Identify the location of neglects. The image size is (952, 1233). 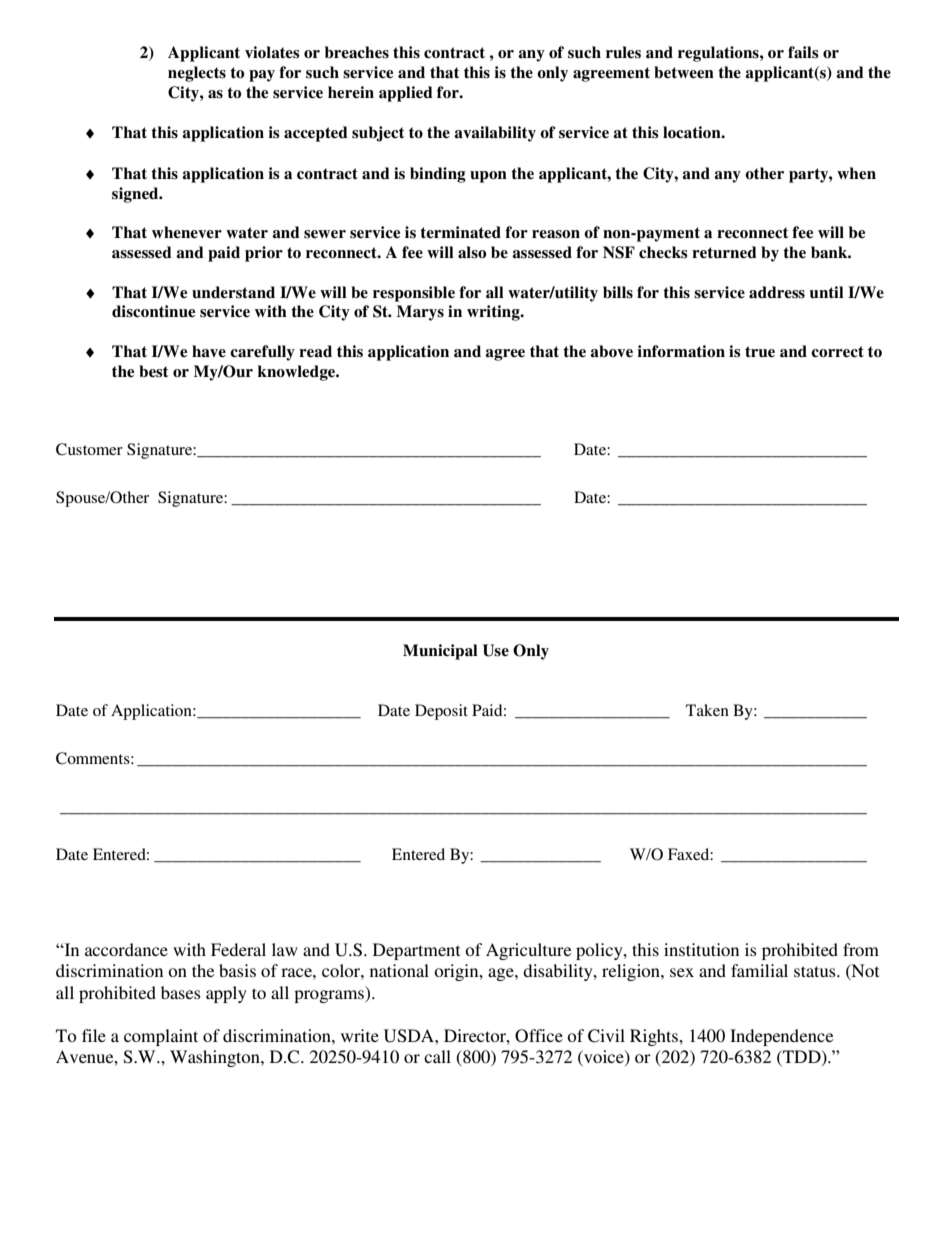
(197, 74).
